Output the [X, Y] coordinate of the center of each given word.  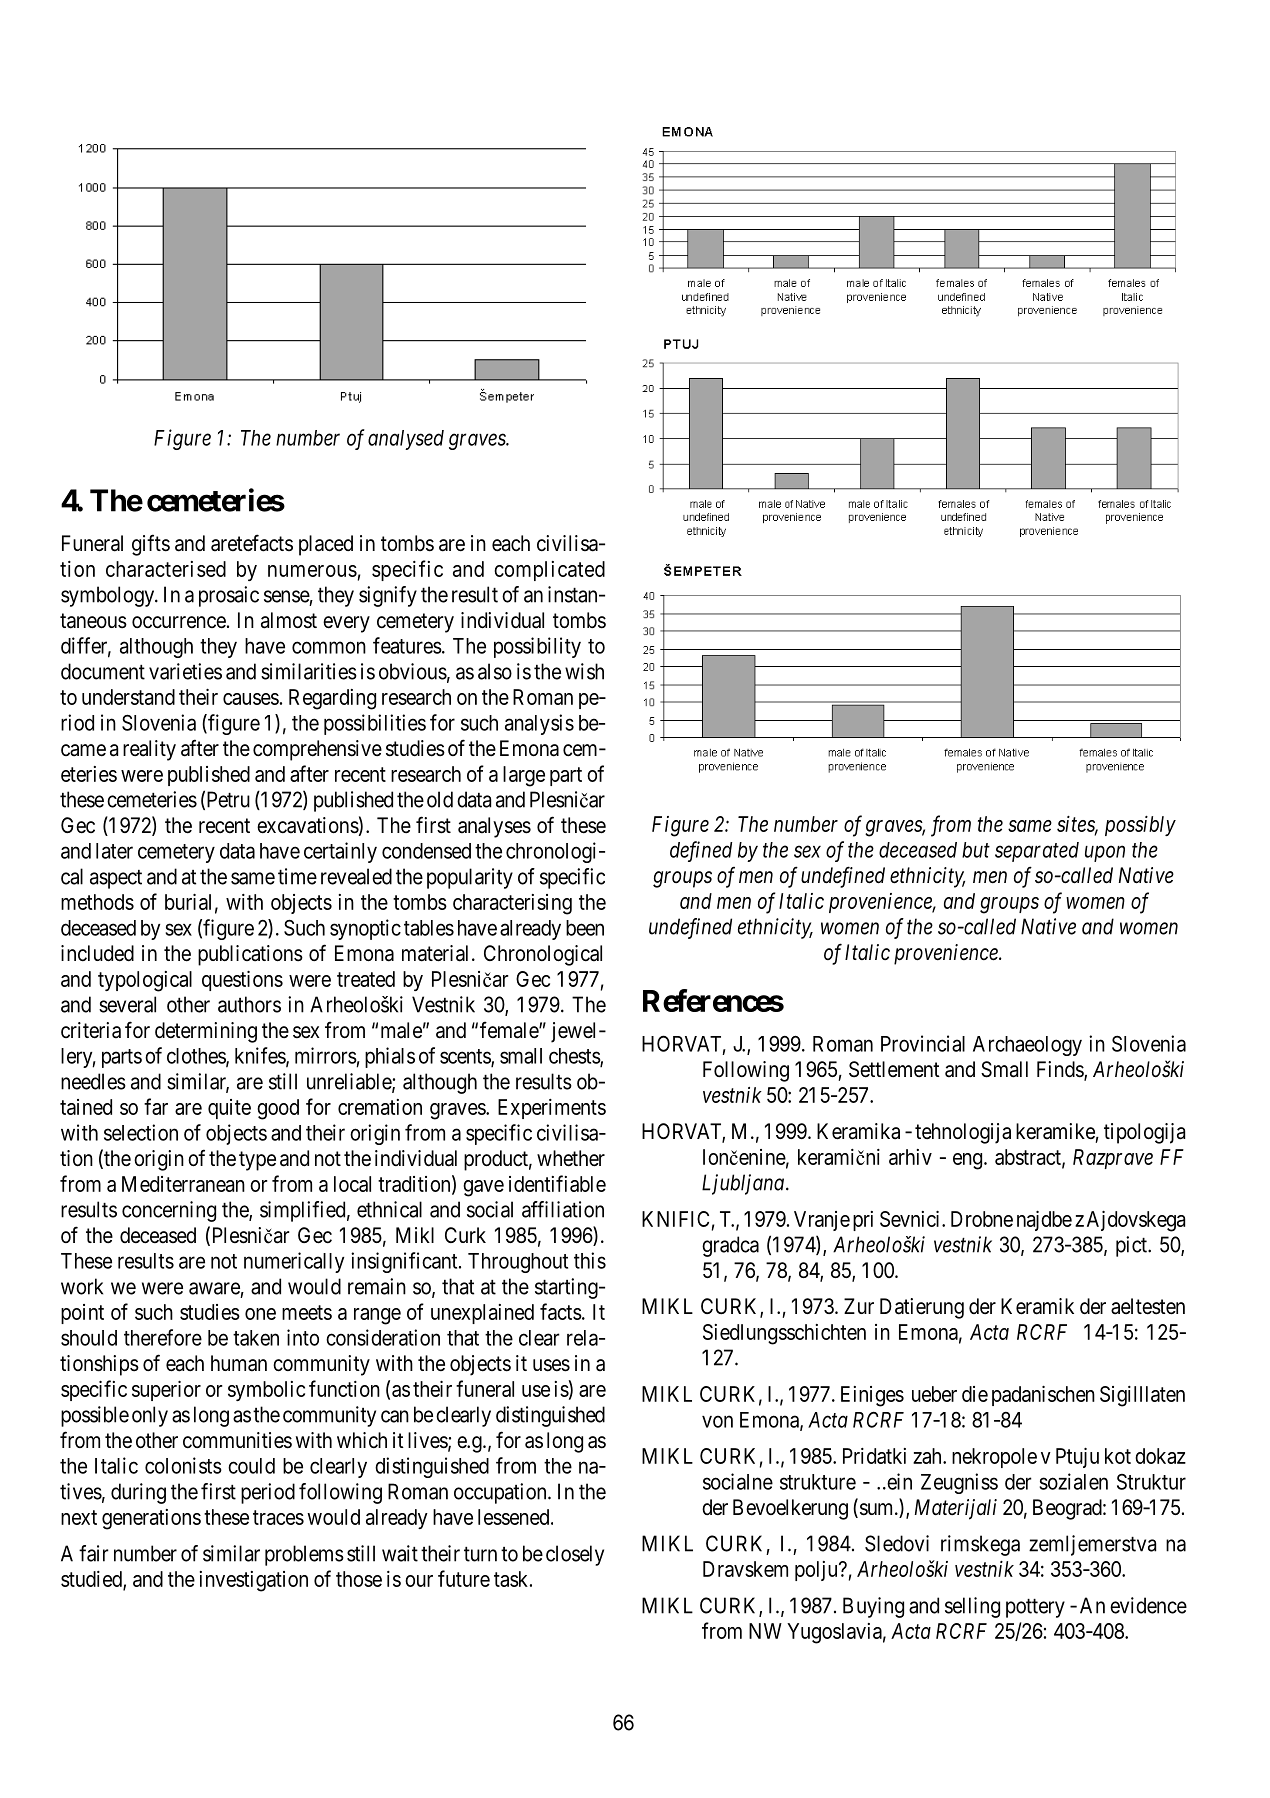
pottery [1035, 1608]
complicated [549, 571]
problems [304, 1555]
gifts [151, 545]
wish [584, 671]
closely [575, 1555]
